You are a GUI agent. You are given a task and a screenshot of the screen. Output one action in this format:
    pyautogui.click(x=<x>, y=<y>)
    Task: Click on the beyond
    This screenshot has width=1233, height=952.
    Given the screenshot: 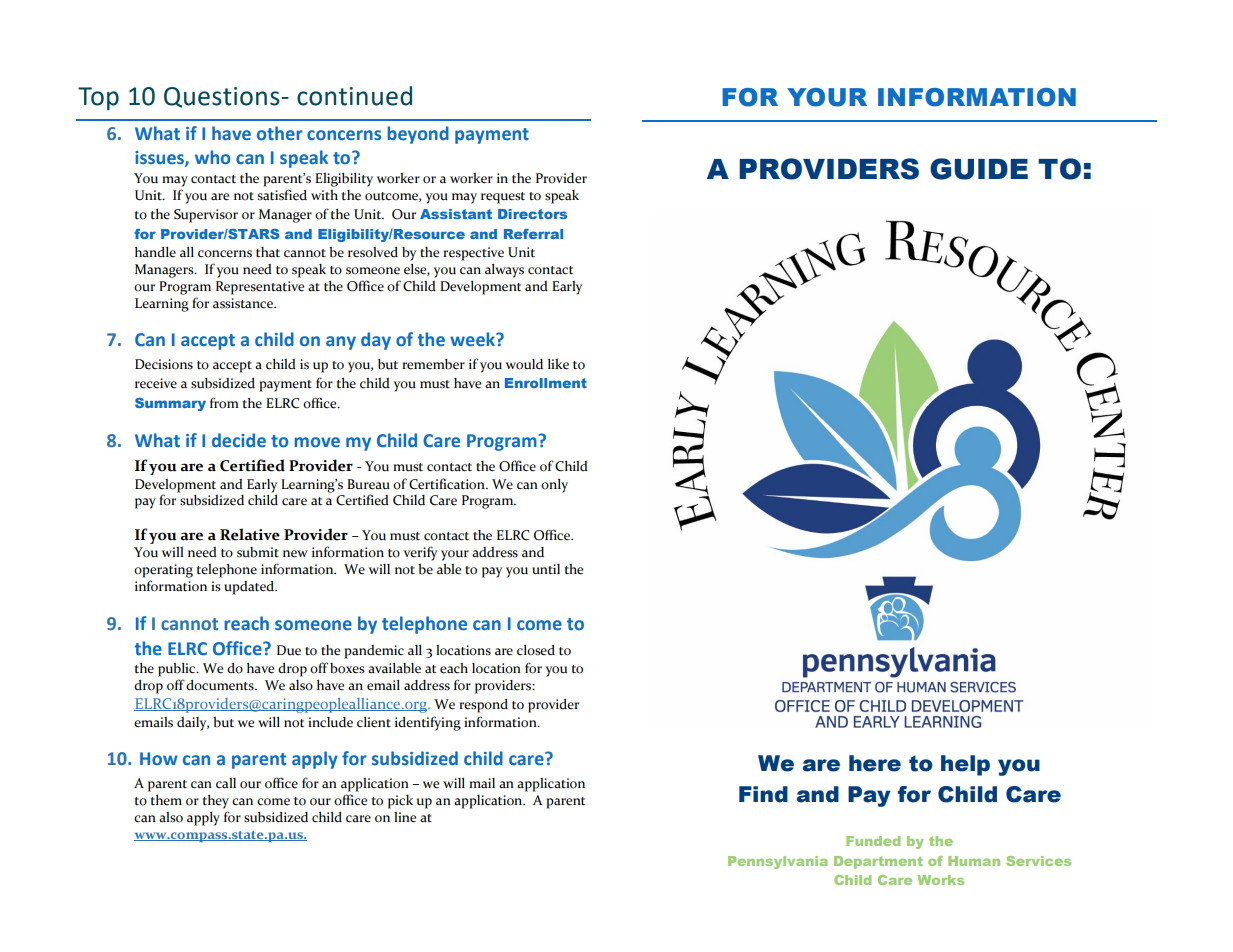 What is the action you would take?
    pyautogui.click(x=418, y=135)
